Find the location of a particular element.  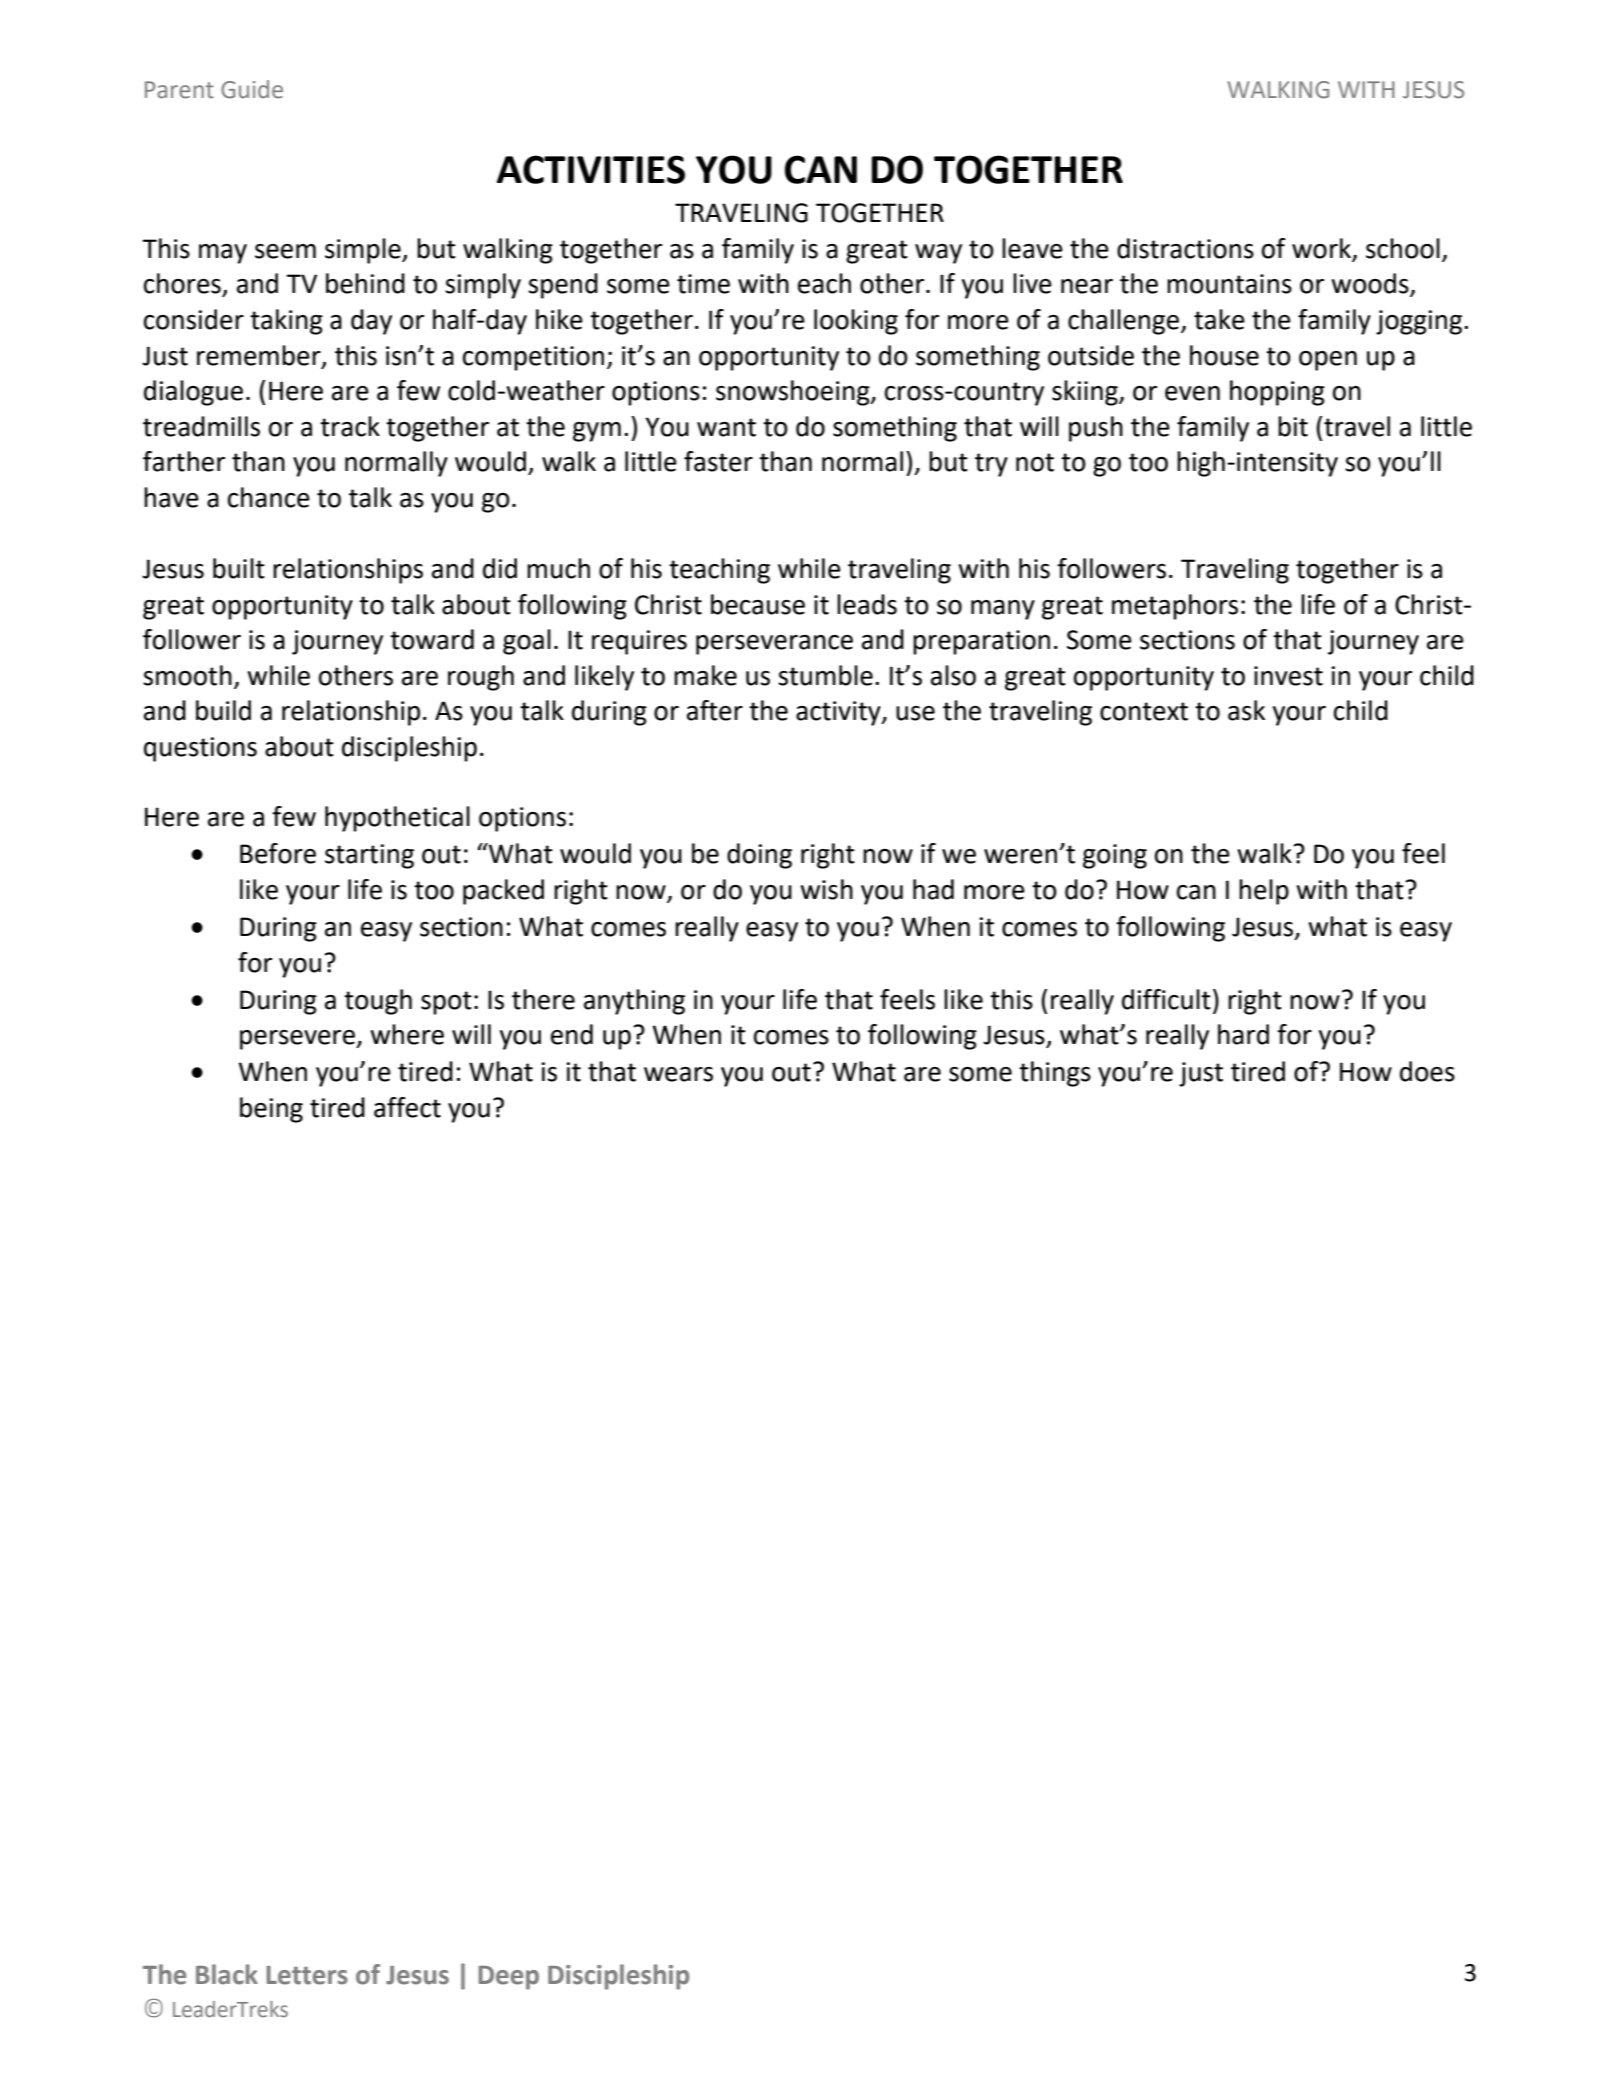

Letters is located at coordinates (307, 1975).
